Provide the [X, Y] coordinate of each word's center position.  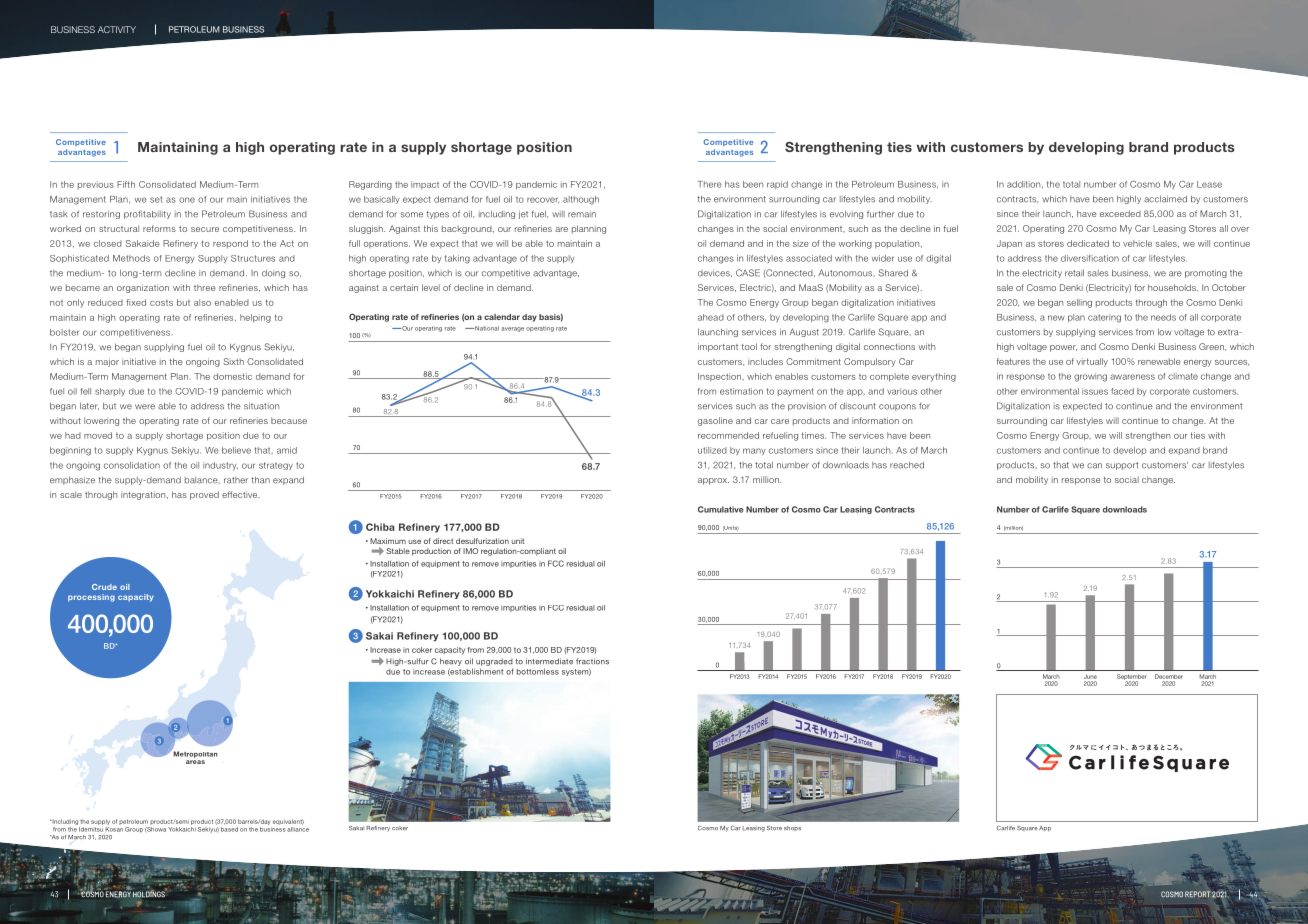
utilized [712, 450]
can [1094, 466]
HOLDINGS [150, 893]
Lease [1209, 184]
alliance [298, 829]
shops [792, 828]
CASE [748, 273]
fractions [592, 661]
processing [91, 598]
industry [220, 466]
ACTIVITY [117, 29]
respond [230, 244]
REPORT [1197, 894]
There [710, 184]
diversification [1090, 258]
